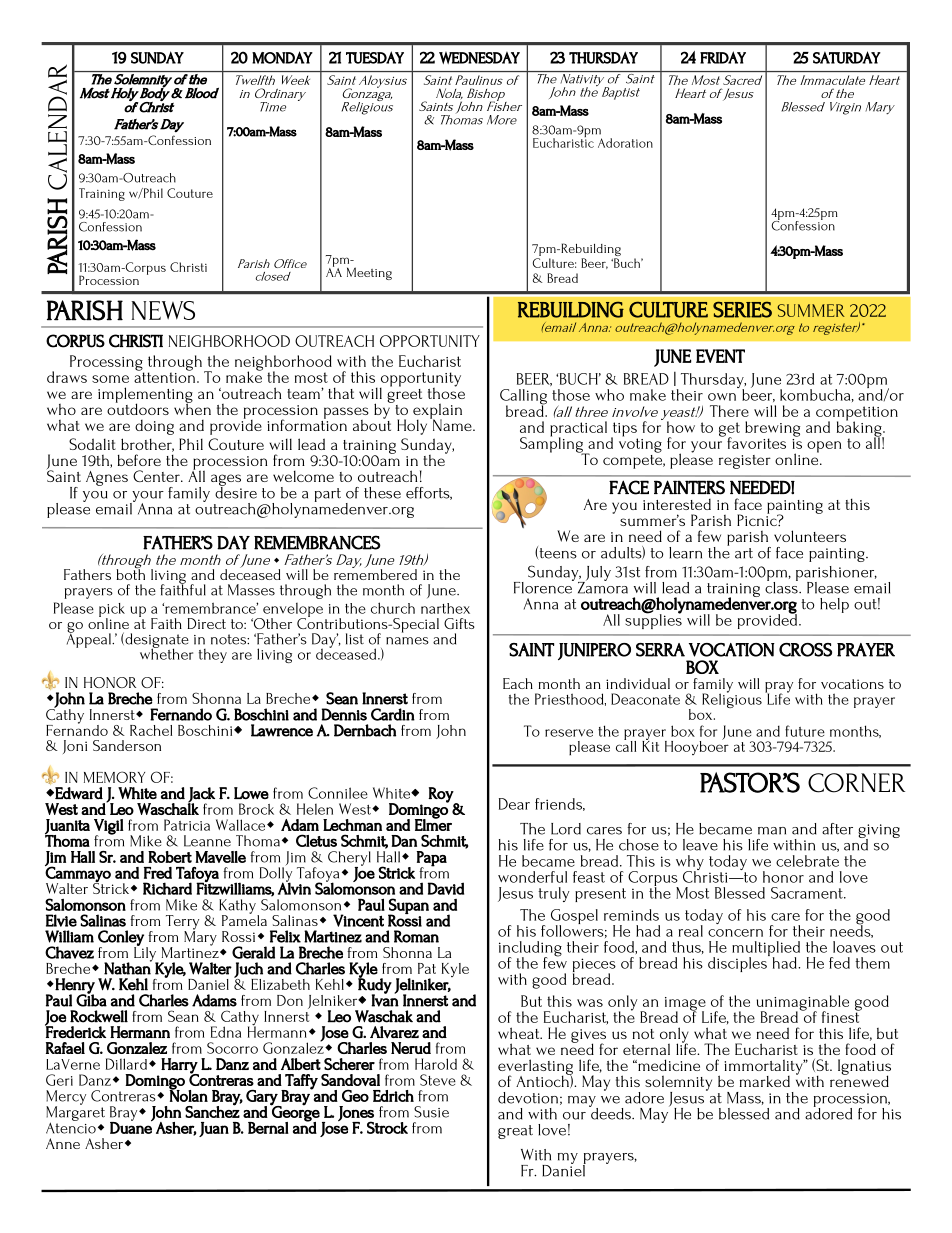 The image size is (952, 1233). What do you see at coordinates (479, 58) in the screenshot?
I see `WEDNESDAY` at bounding box center [479, 58].
